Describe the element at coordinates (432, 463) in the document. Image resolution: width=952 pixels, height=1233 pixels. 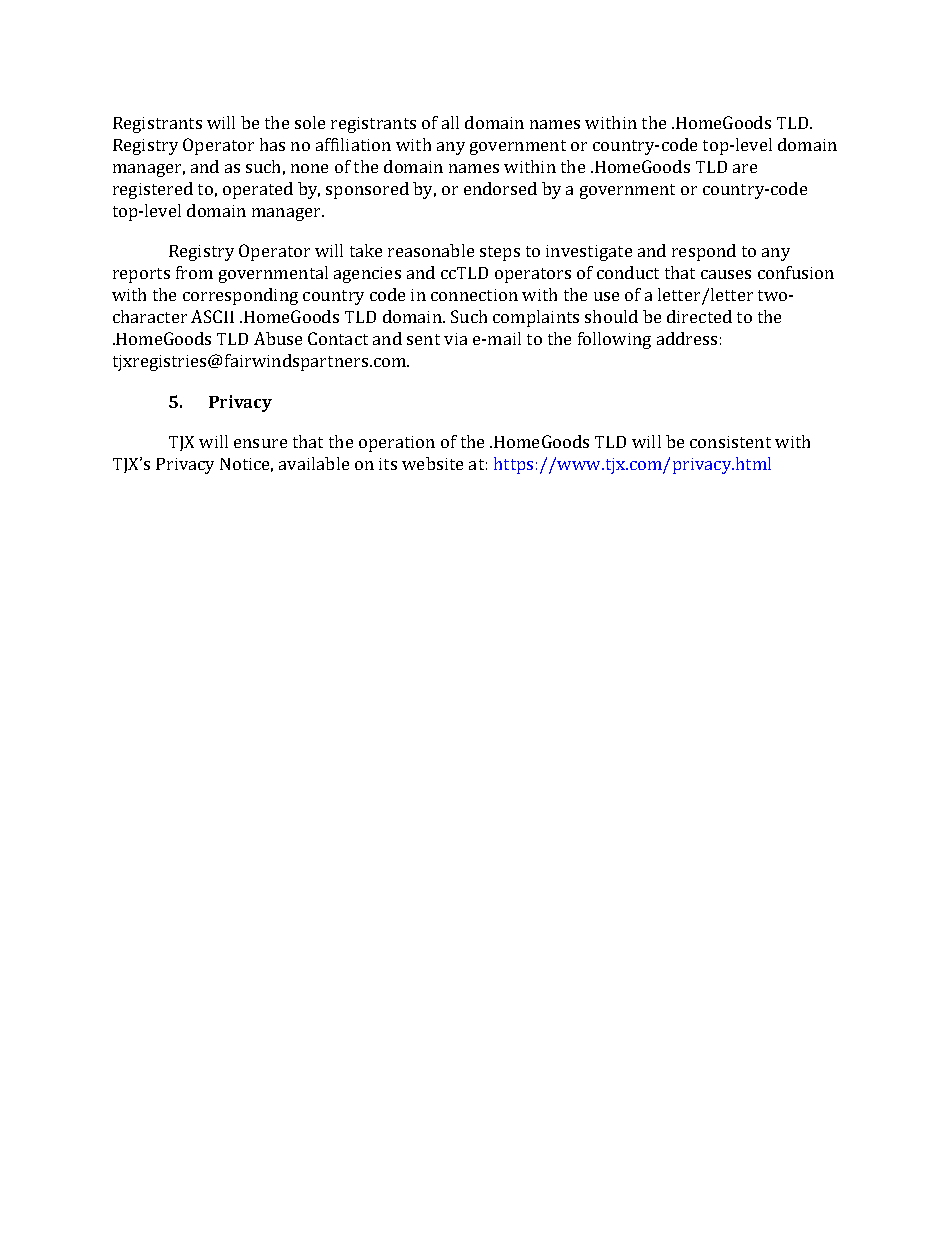
I see `website` at that location.
